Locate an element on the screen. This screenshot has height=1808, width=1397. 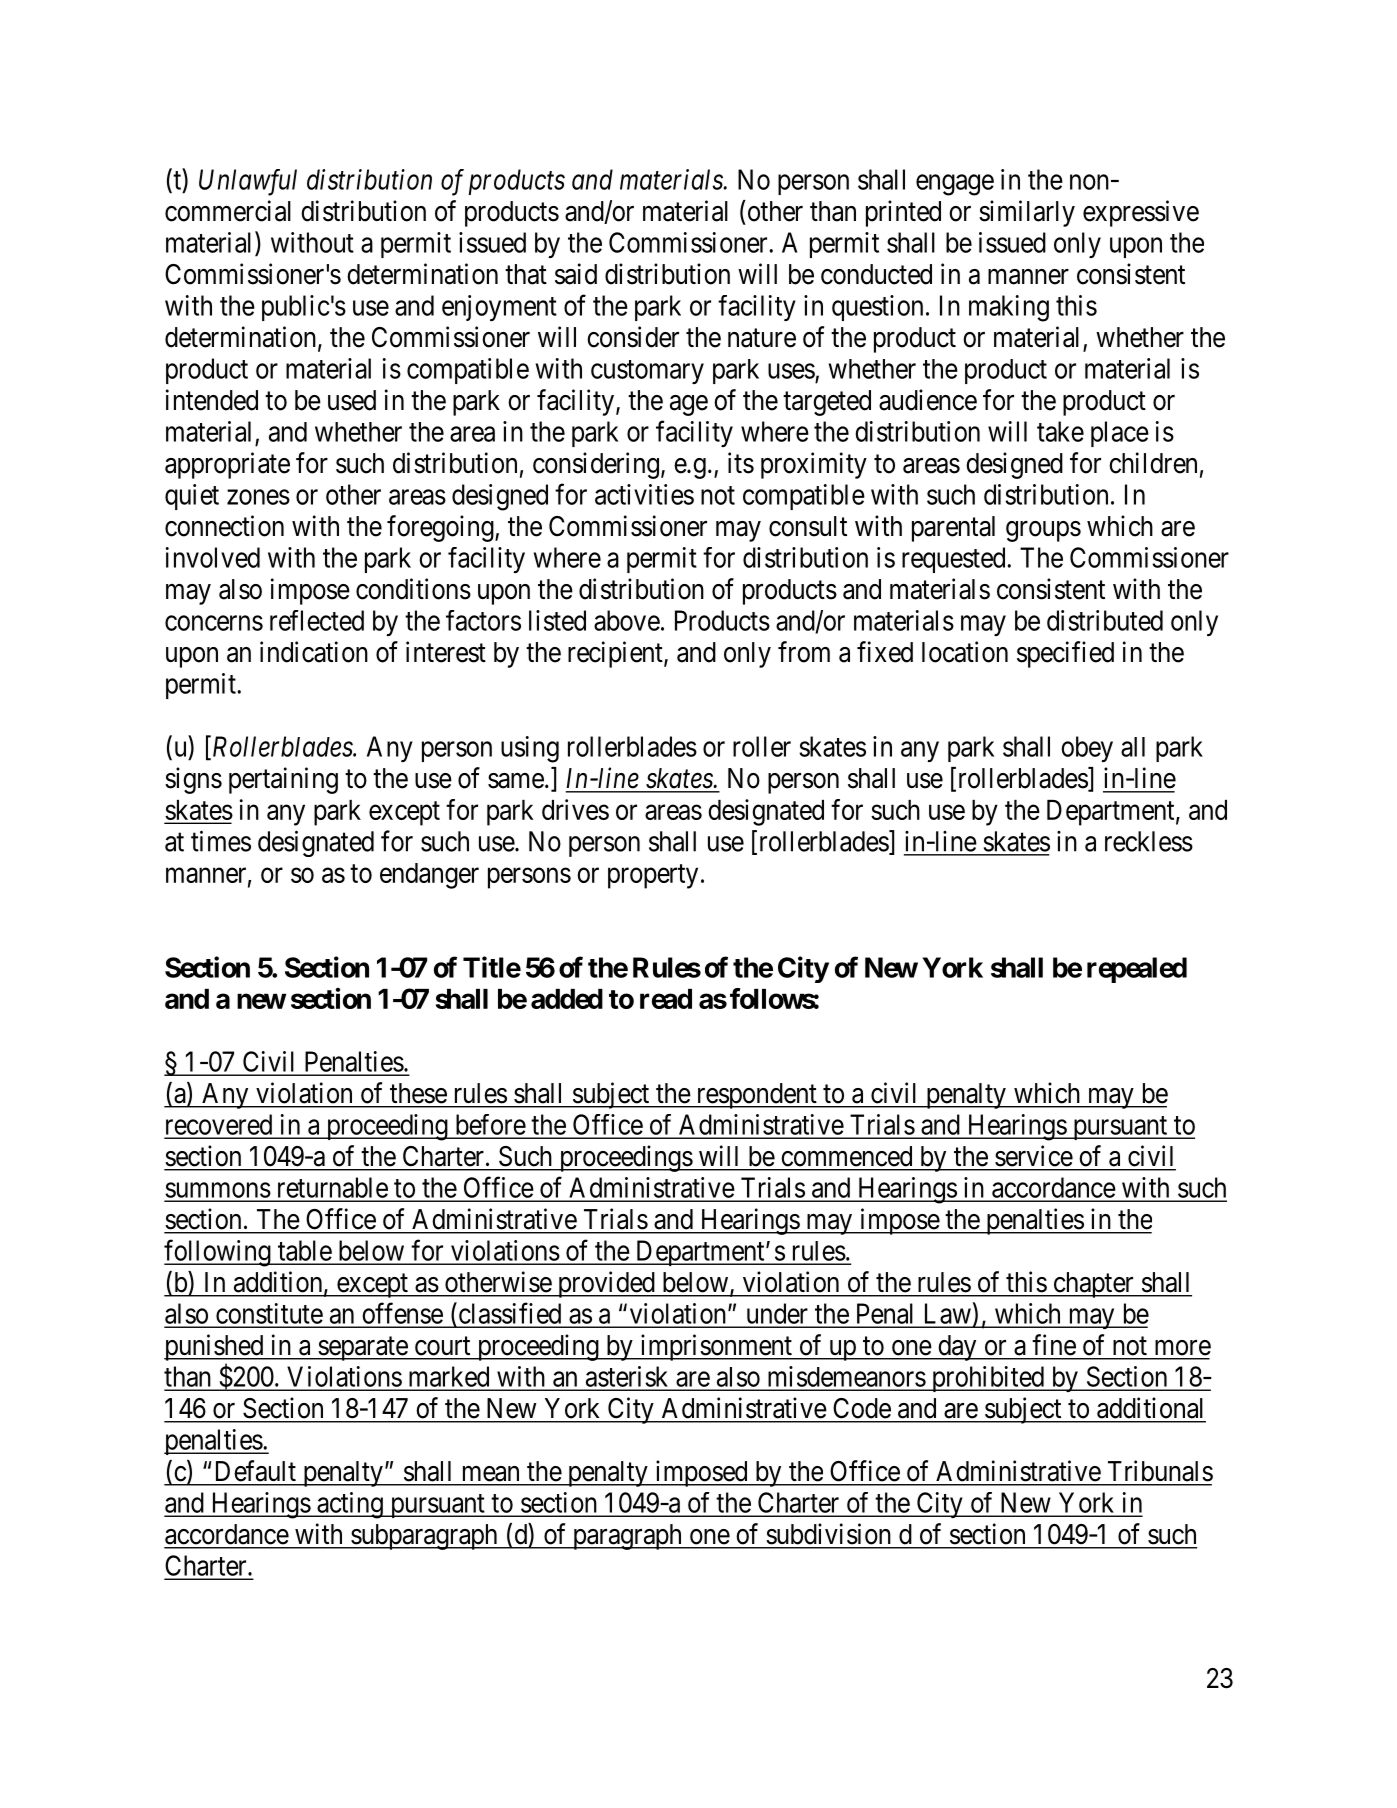
provided is located at coordinates (606, 1284).
